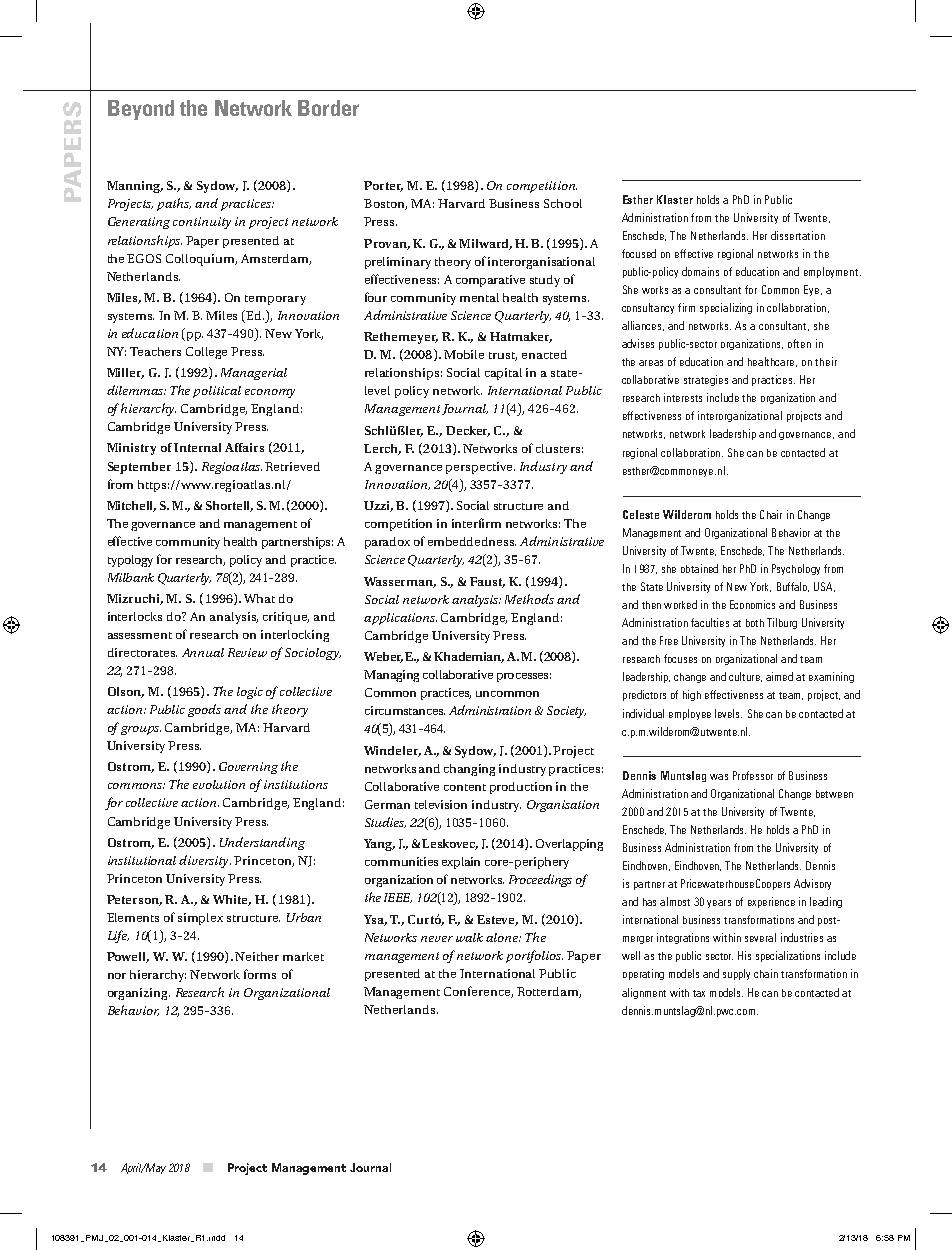 This image has height=1250, width=952. Describe the element at coordinates (796, 569) in the image. I see `Psychology` at that location.
